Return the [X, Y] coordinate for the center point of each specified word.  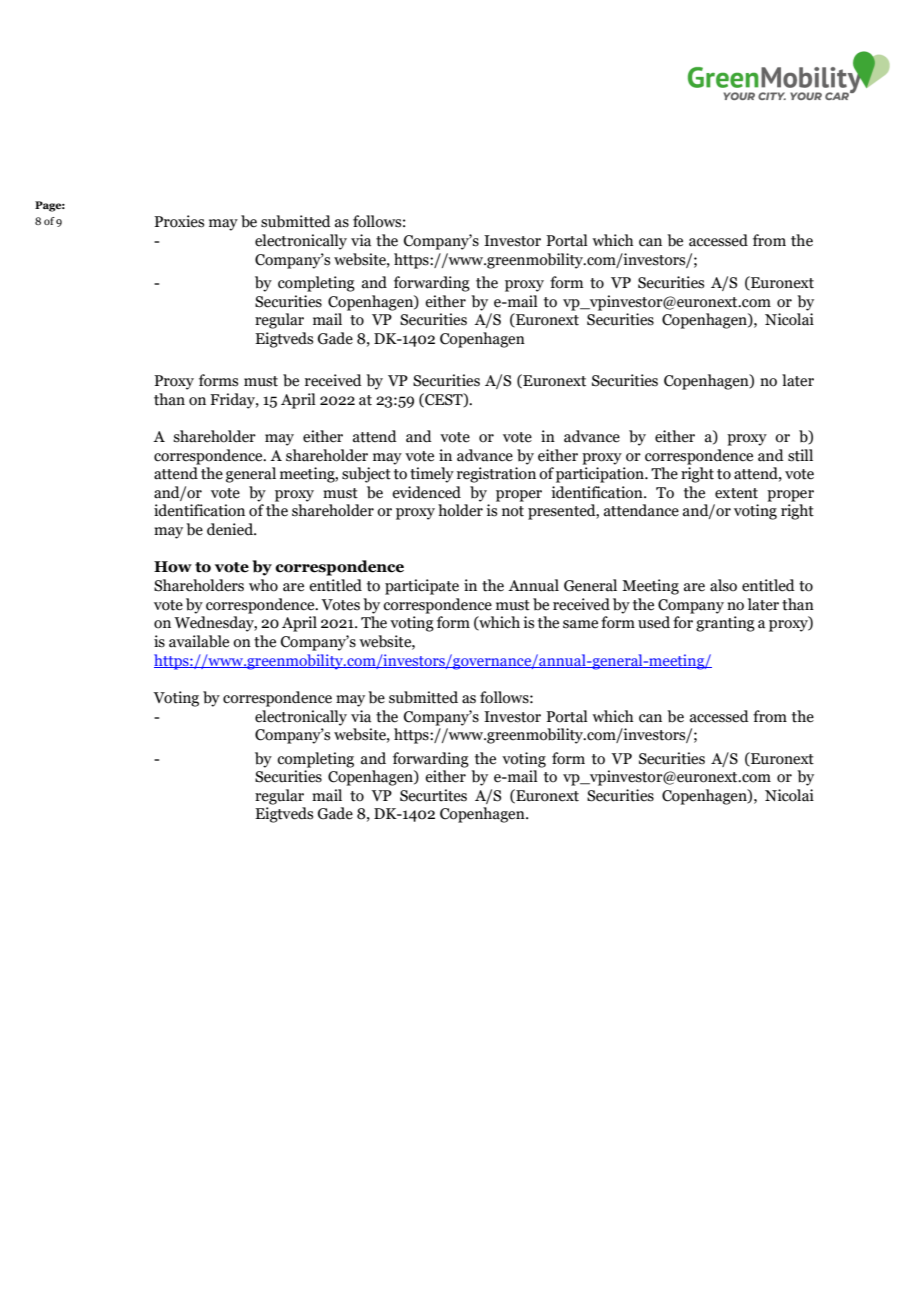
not [513, 511]
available [199, 641]
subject [366, 475]
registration [496, 475]
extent [736, 493]
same [580, 624]
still [800, 455]
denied [231, 529]
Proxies [179, 221]
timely [432, 475]
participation [601, 475]
